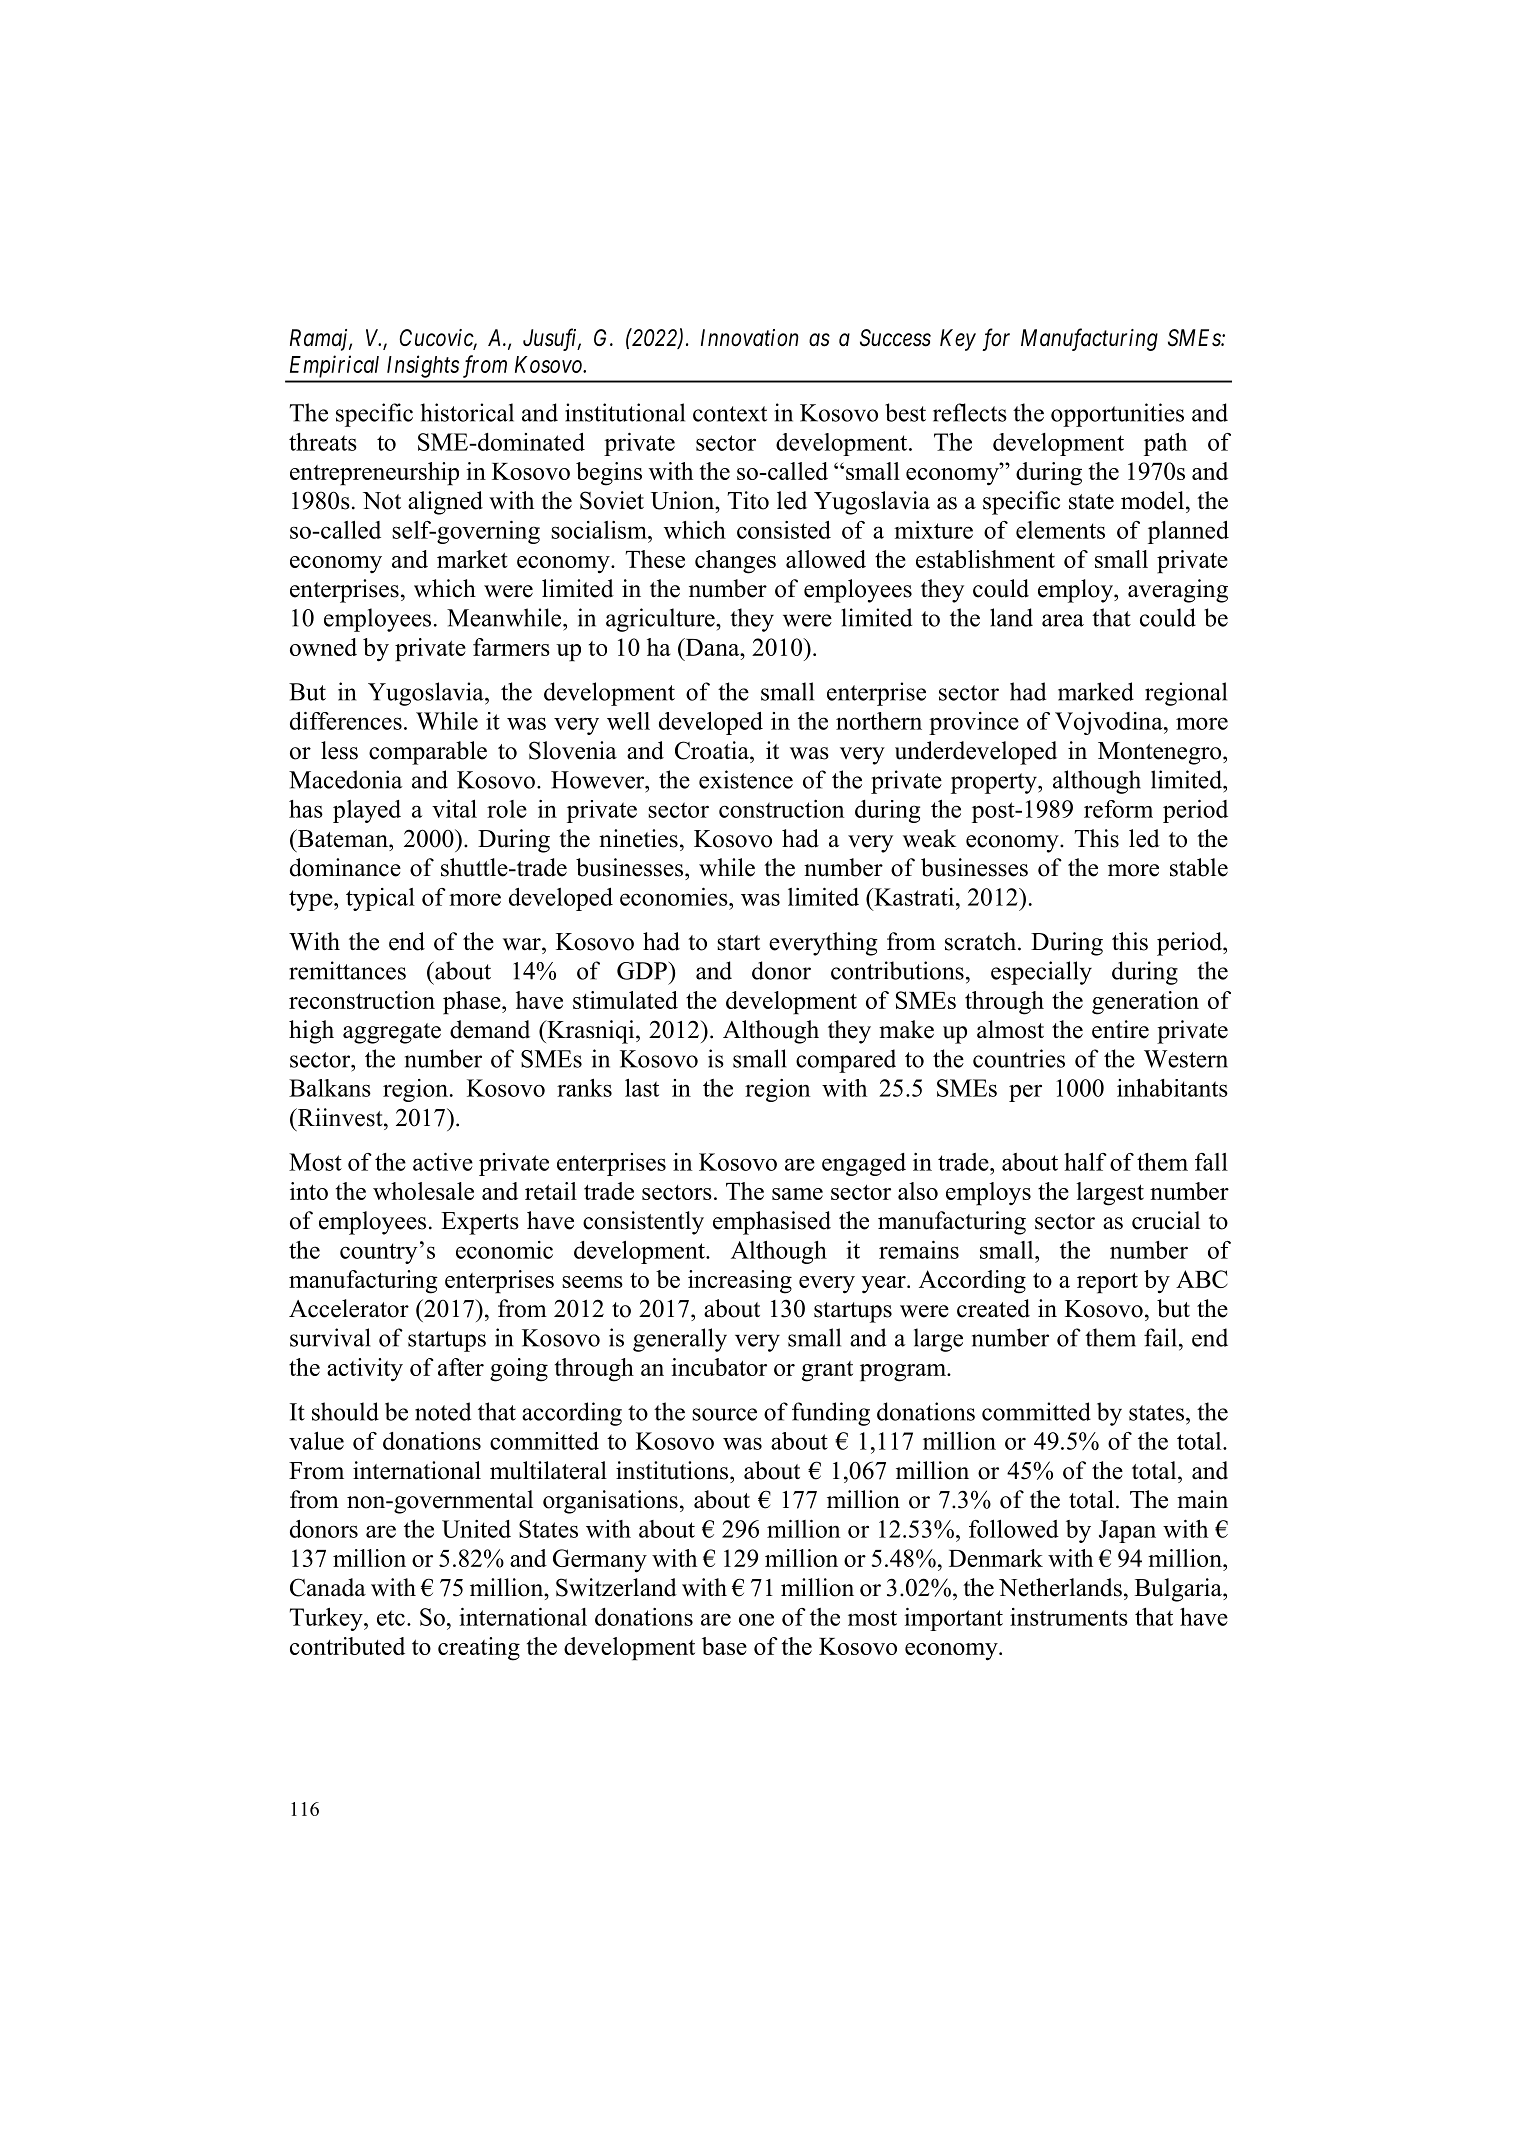  What do you see at coordinates (740, 1282) in the screenshot?
I see `increasing` at bounding box center [740, 1282].
